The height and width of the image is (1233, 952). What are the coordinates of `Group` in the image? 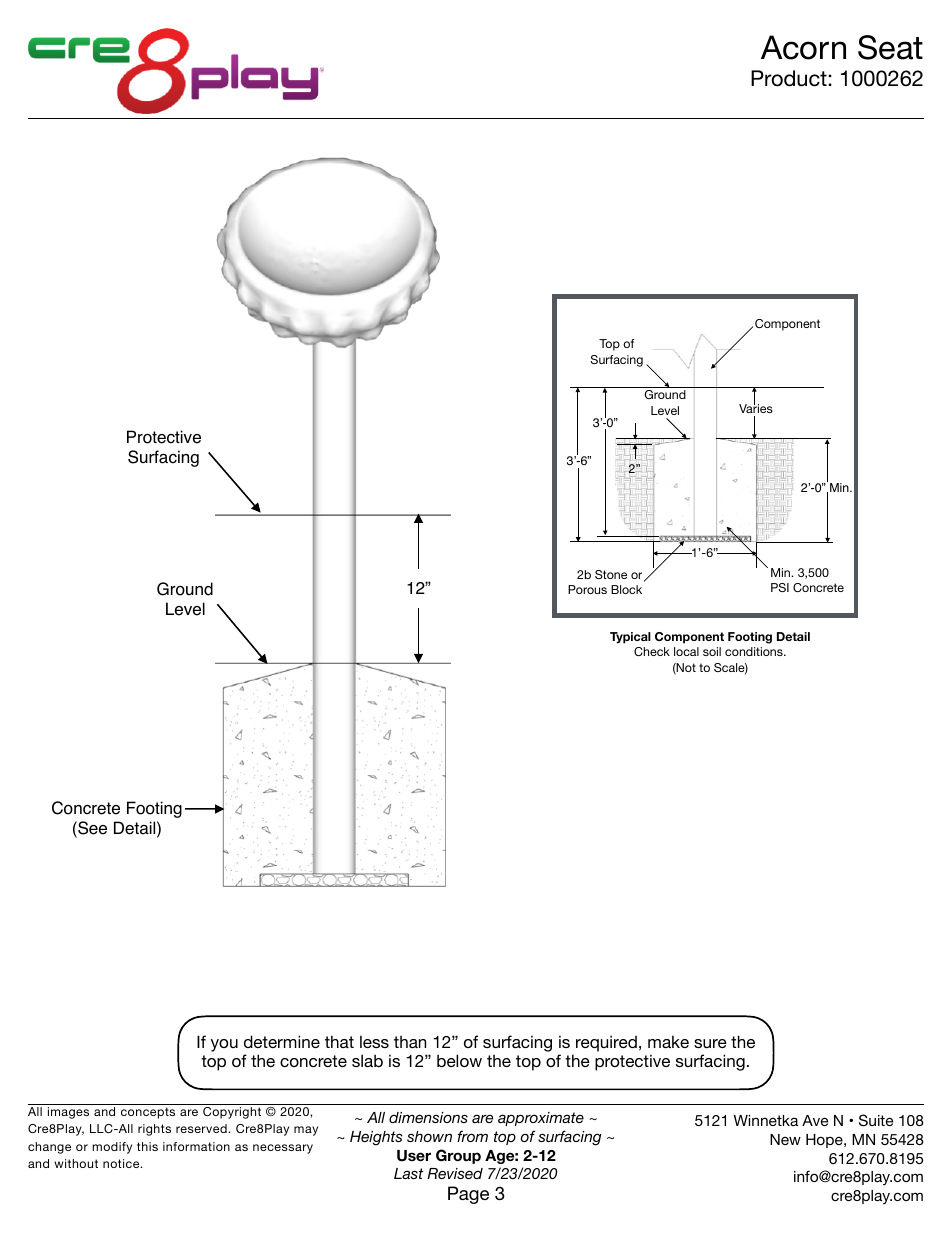 It's located at (458, 1156).
